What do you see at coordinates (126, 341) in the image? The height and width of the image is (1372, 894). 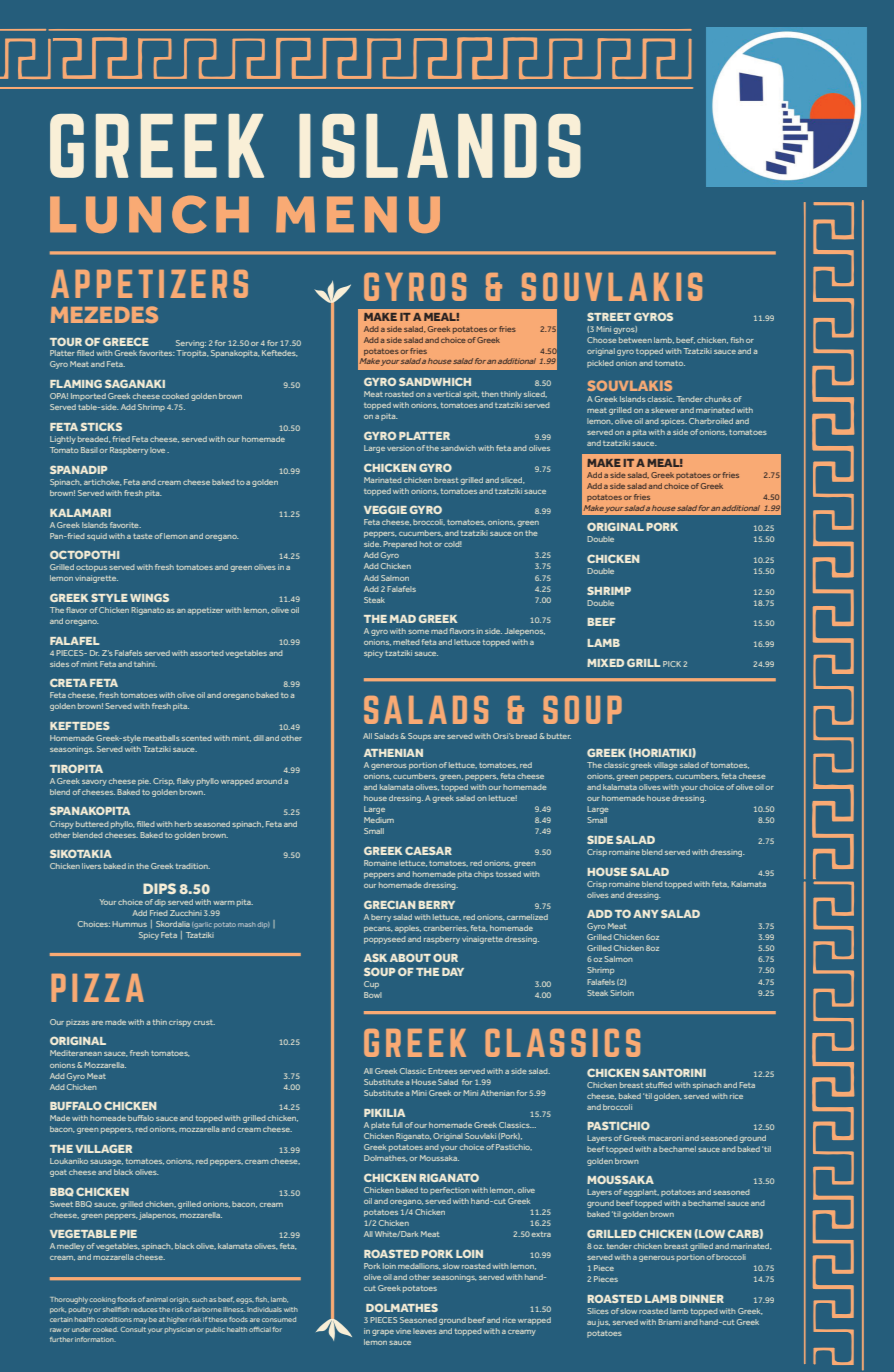 I see `GREECE` at bounding box center [126, 341].
